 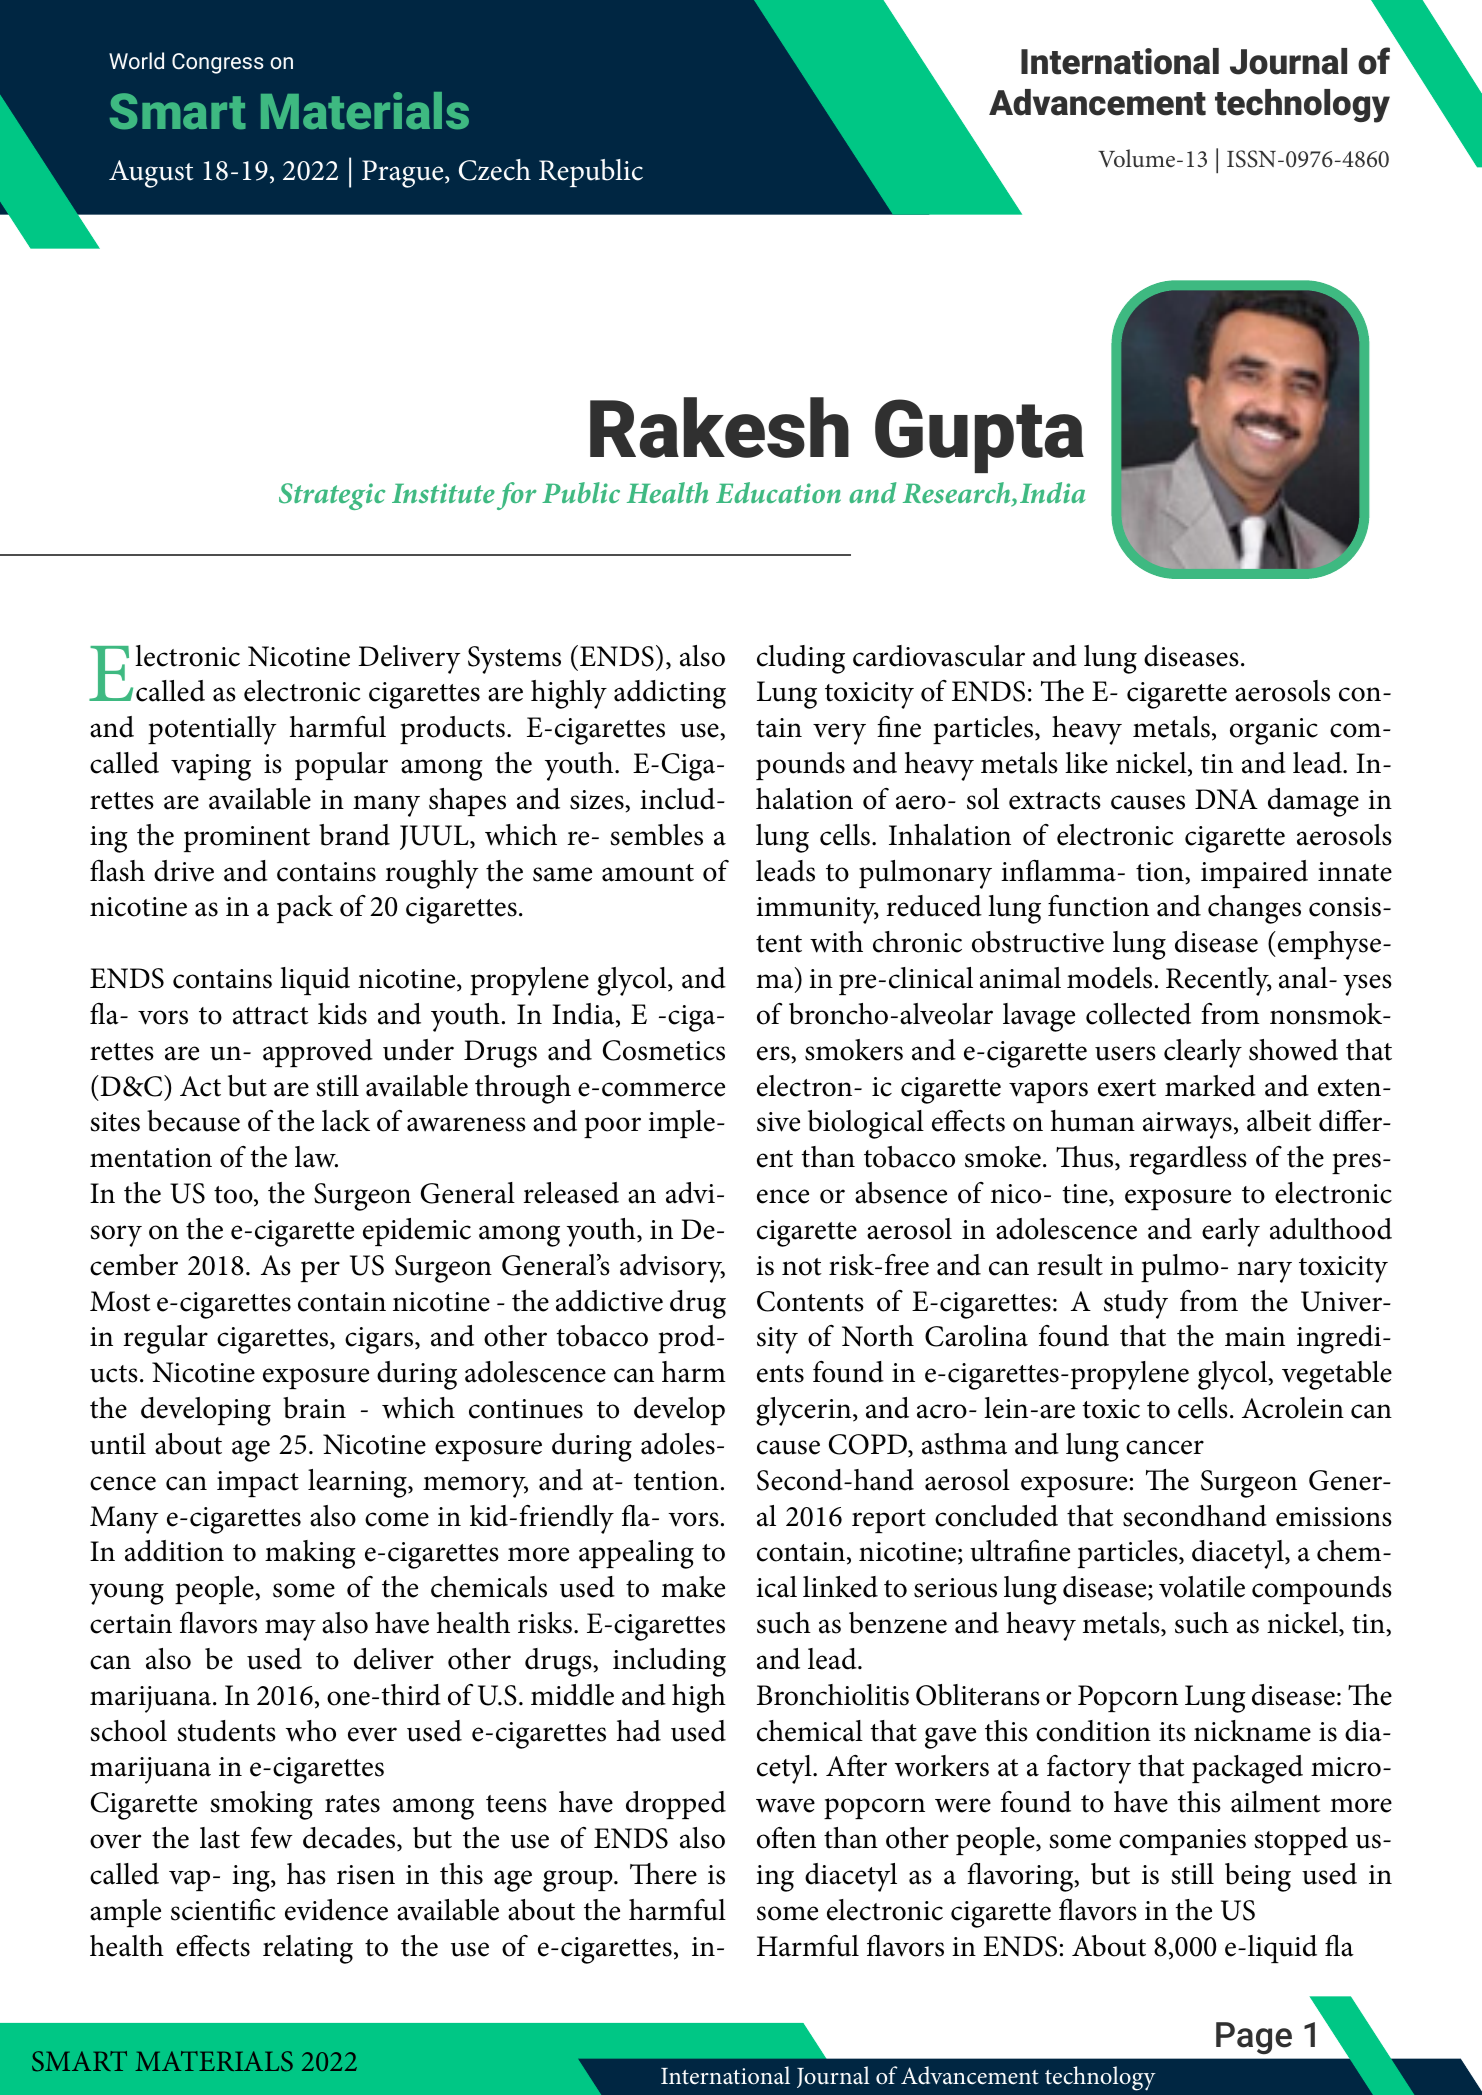 I want to click on attract, so click(x=271, y=1016).
